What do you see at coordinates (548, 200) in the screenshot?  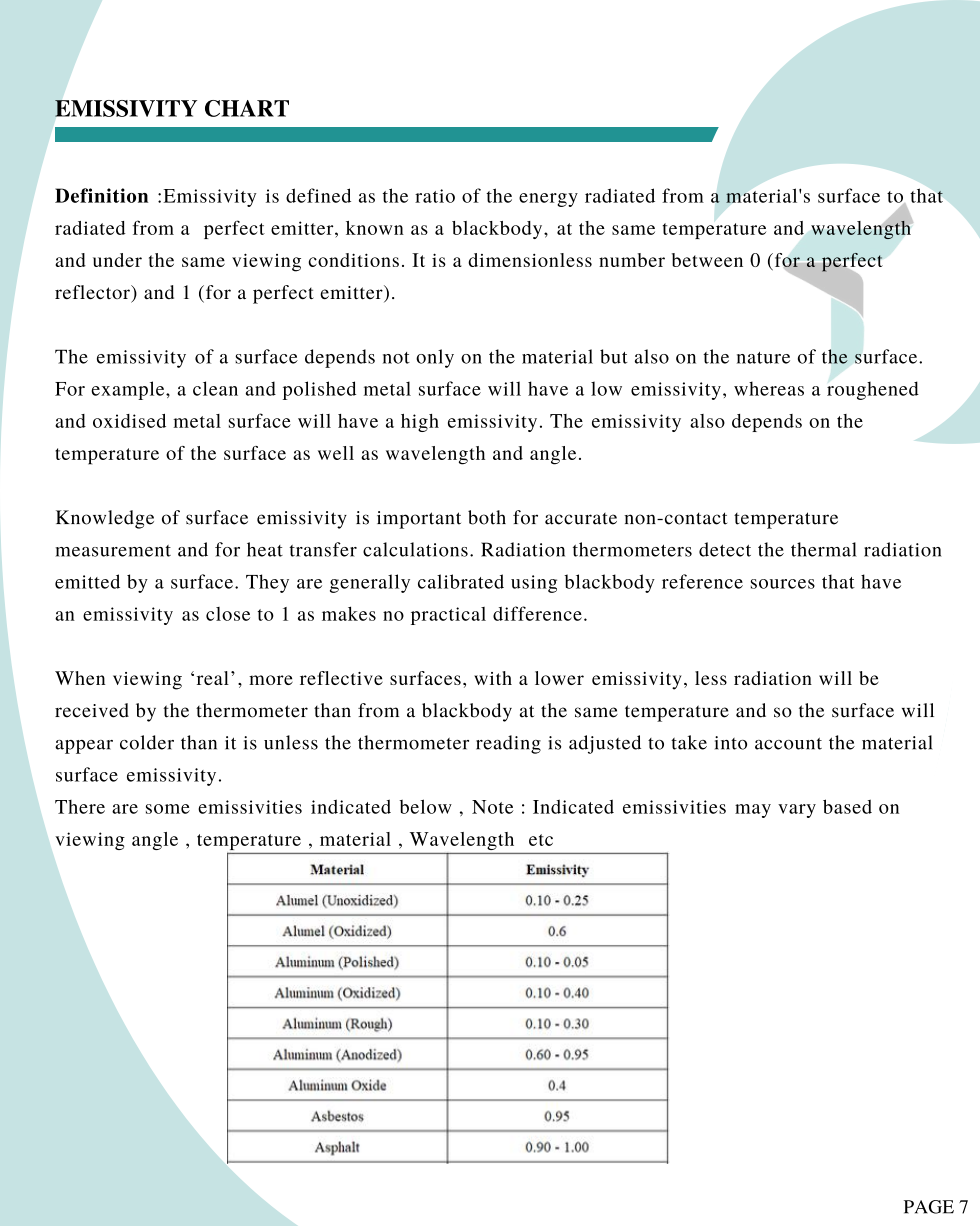 I see `energy` at bounding box center [548, 200].
